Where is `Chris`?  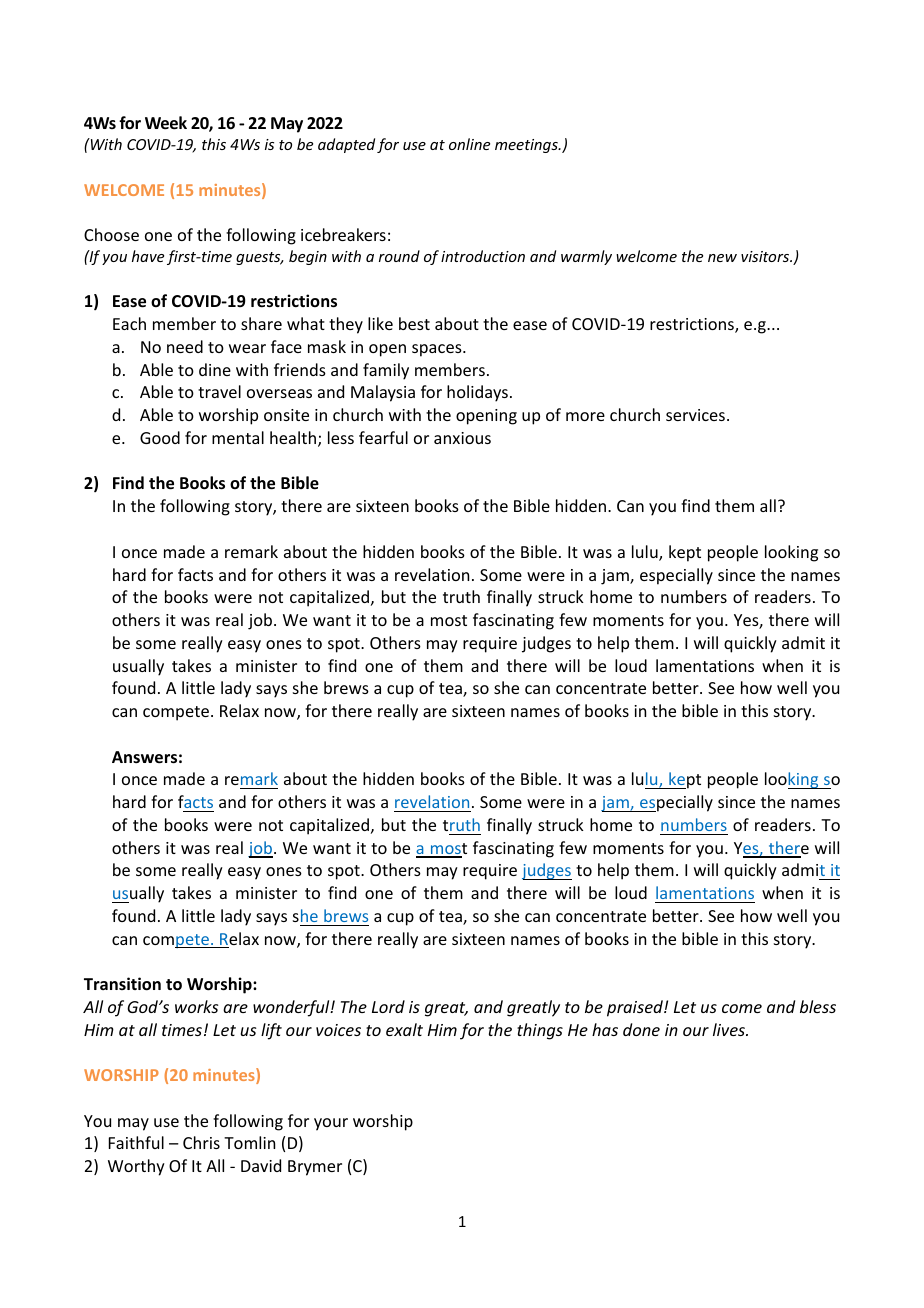 Chris is located at coordinates (201, 1142).
